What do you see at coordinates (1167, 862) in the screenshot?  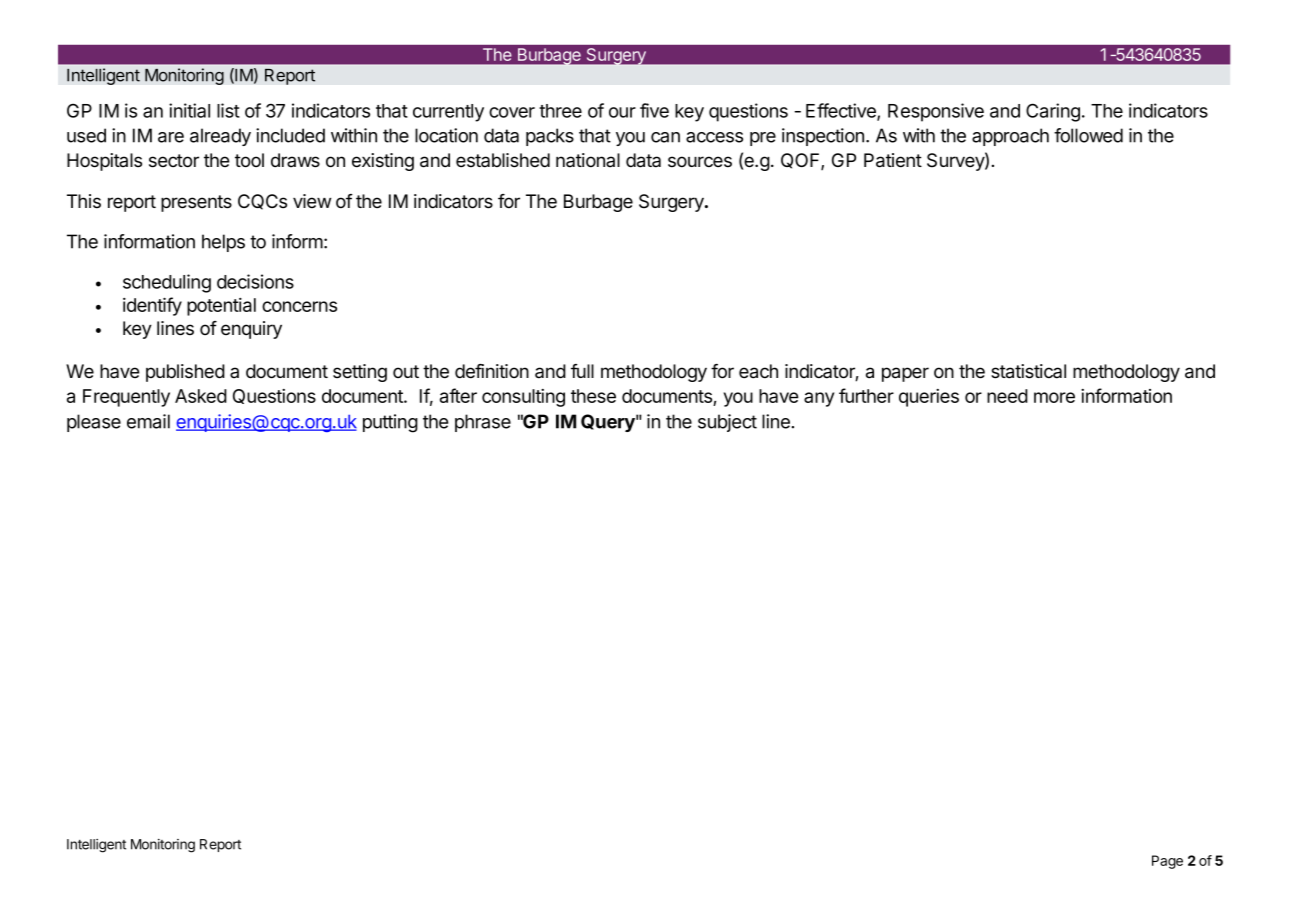 I see `Page` at bounding box center [1167, 862].
